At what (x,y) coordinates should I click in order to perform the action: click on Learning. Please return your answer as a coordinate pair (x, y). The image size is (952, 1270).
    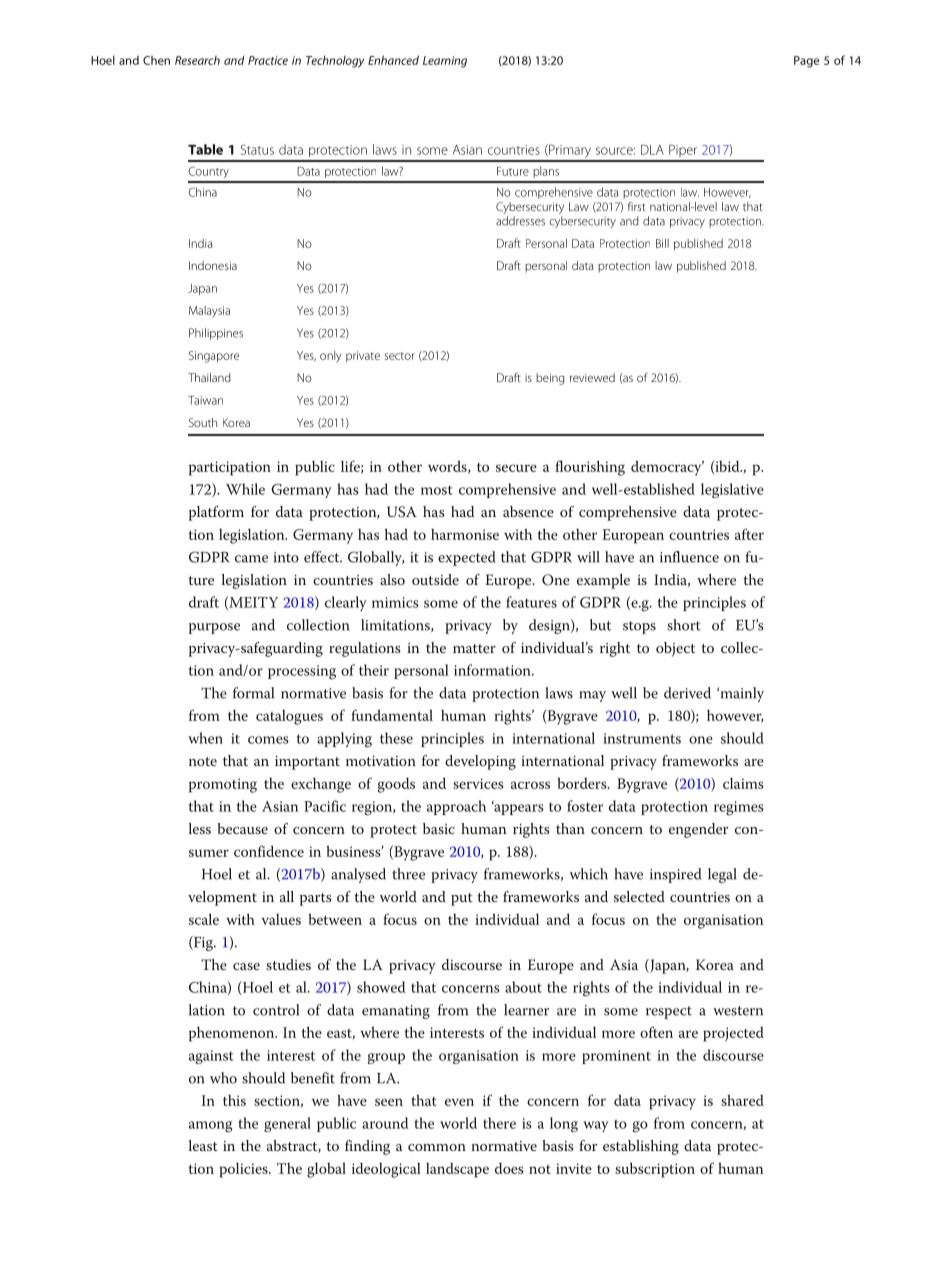
    Looking at the image, I should click on (445, 62).
